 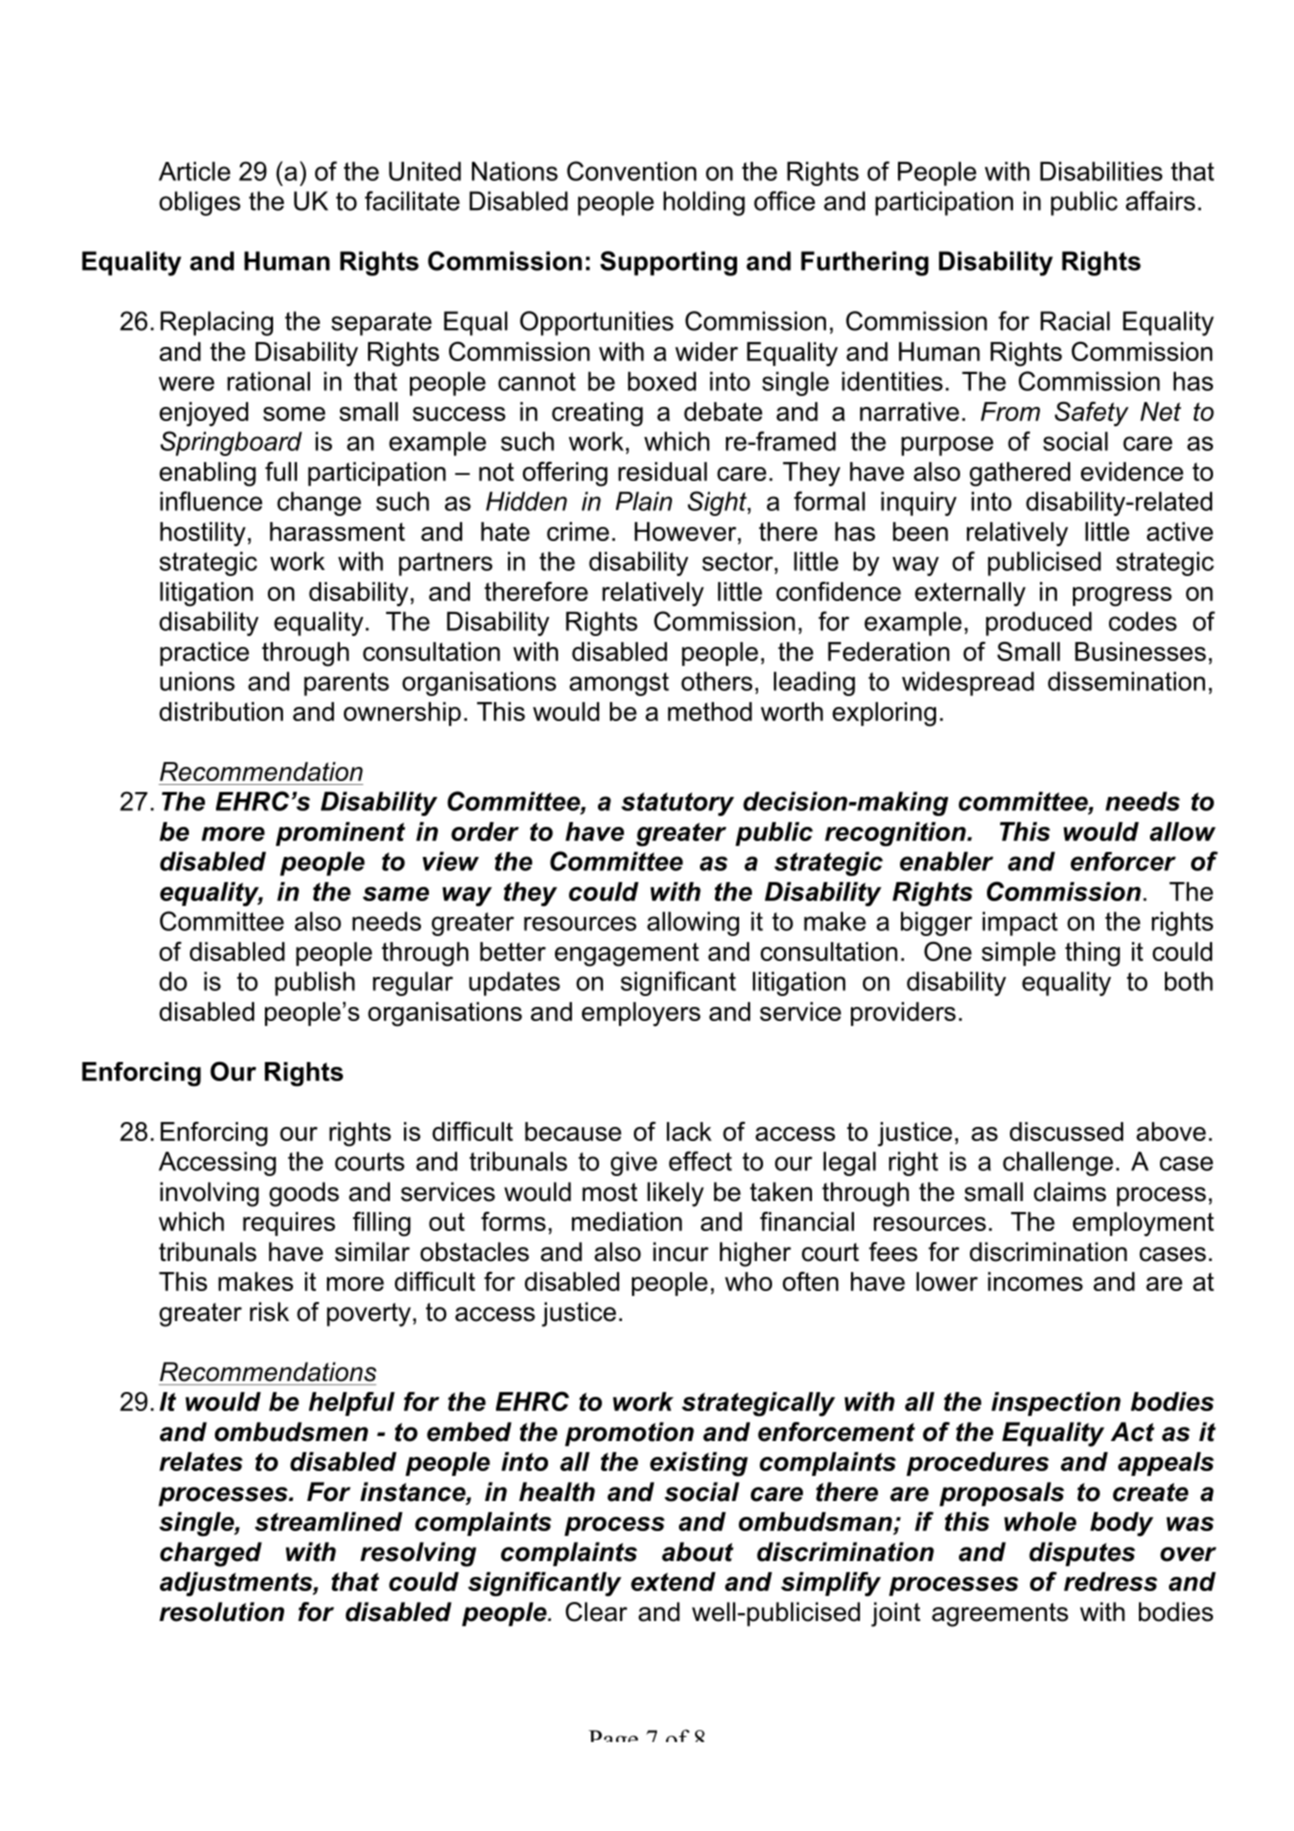 I want to click on facilitate, so click(x=412, y=201).
